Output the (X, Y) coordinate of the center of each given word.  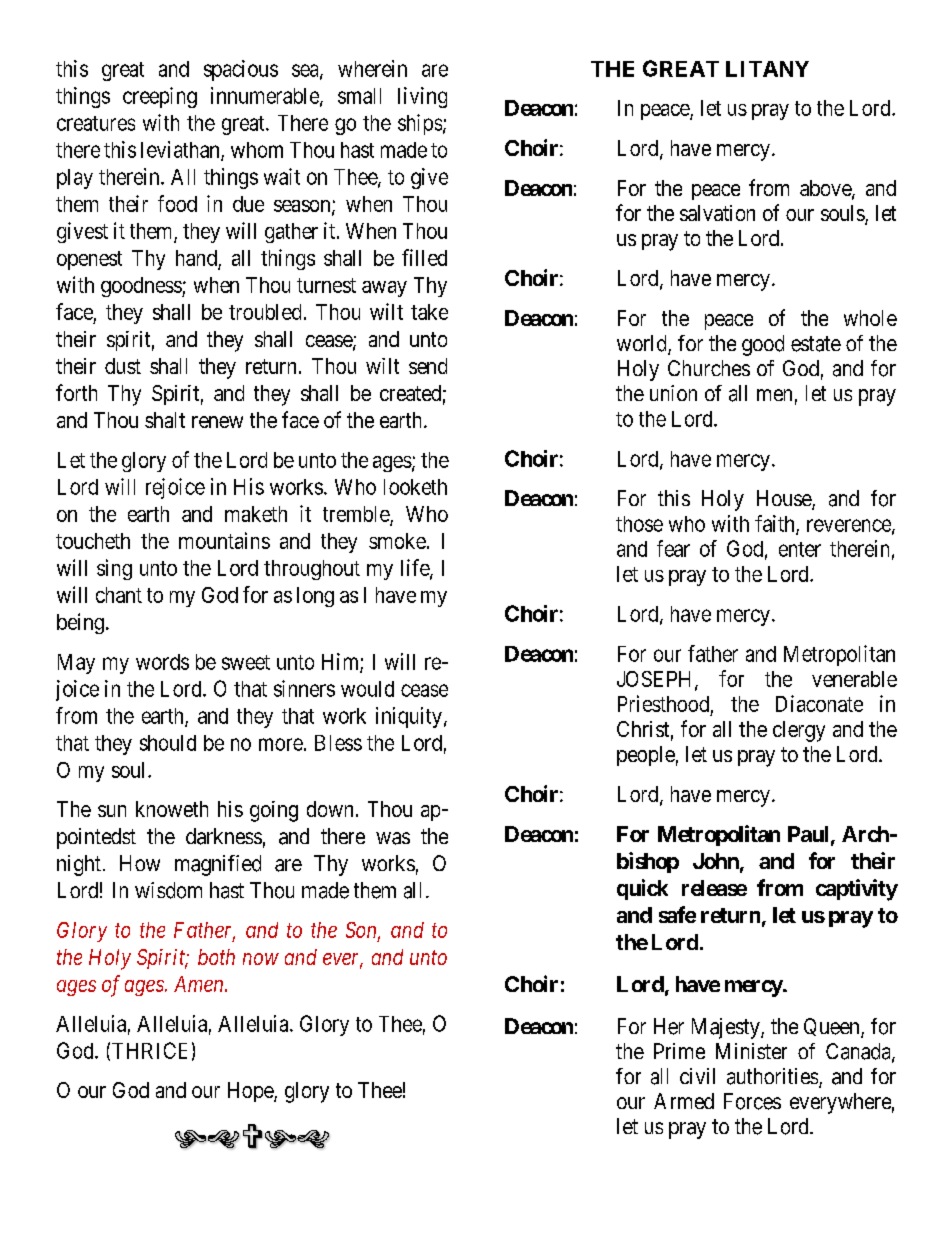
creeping (160, 97)
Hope (251, 1092)
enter (800, 549)
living (422, 97)
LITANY (767, 69)
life (416, 569)
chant (119, 595)
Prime (679, 1051)
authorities (772, 1076)
